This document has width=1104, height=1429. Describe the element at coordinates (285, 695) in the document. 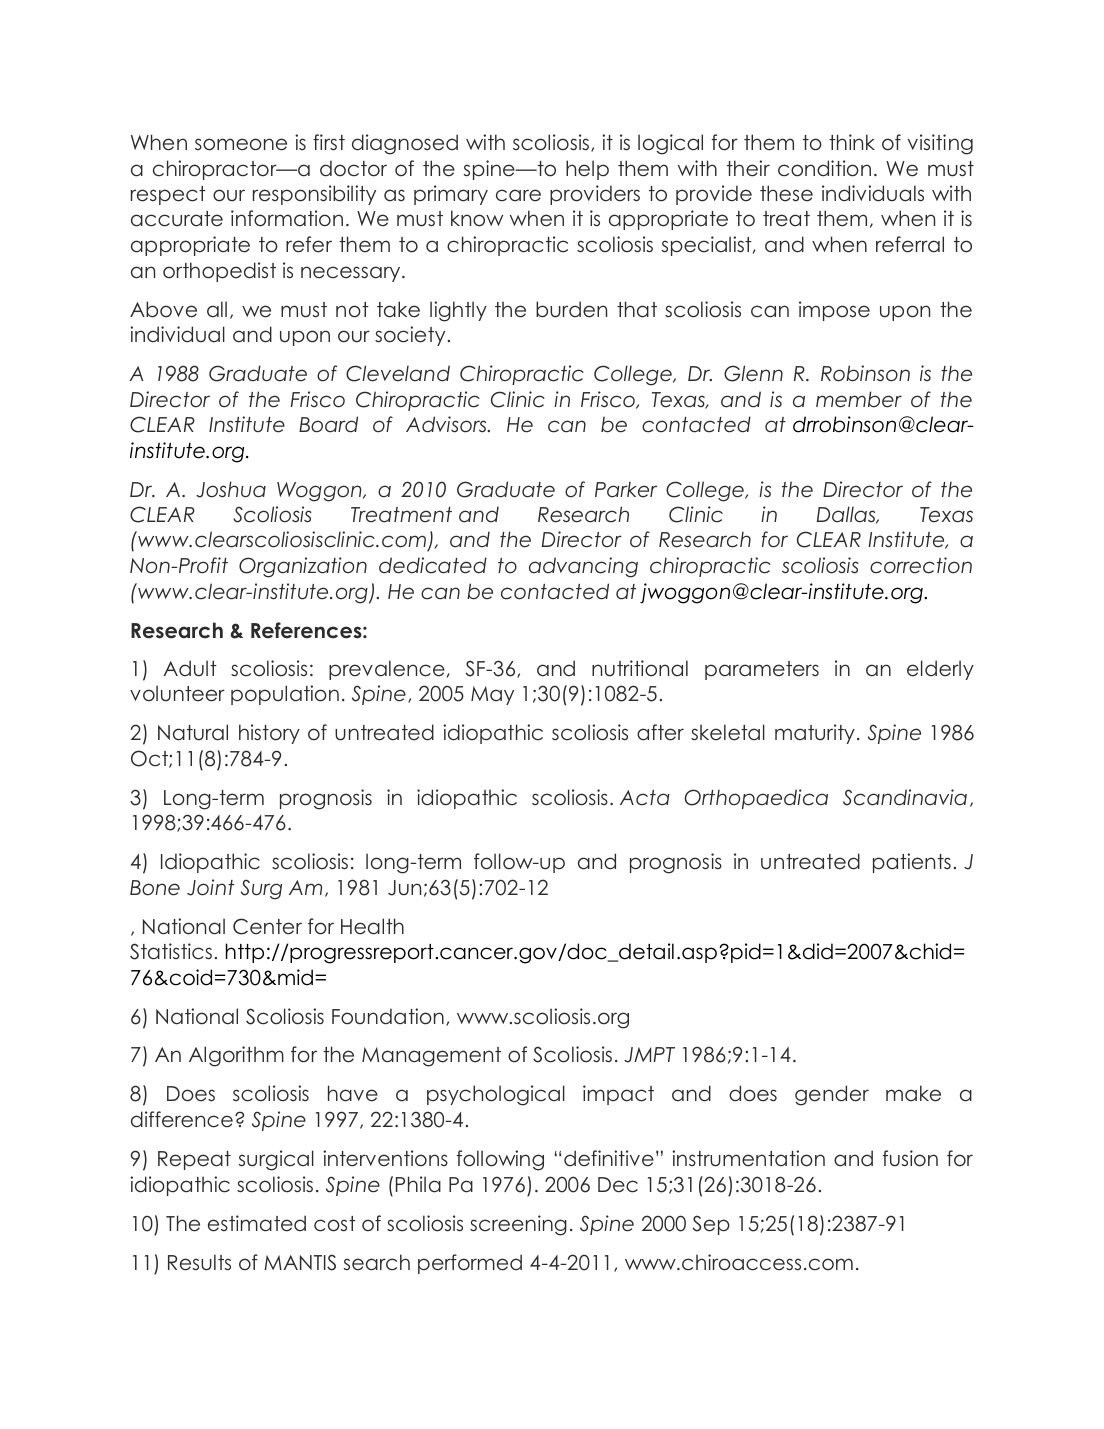

I see `population` at that location.
